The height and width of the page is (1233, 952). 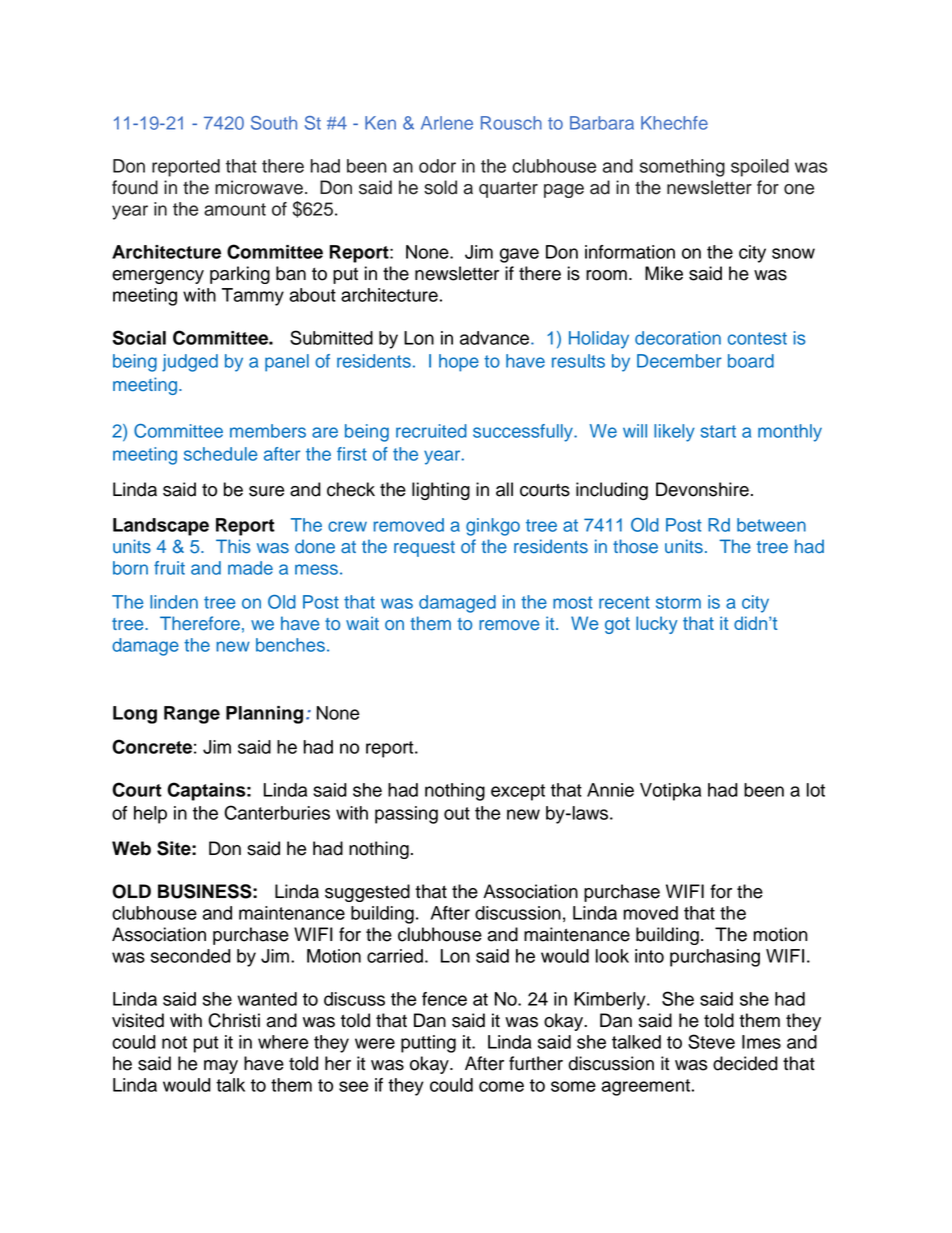 I want to click on spoiled, so click(x=760, y=168).
